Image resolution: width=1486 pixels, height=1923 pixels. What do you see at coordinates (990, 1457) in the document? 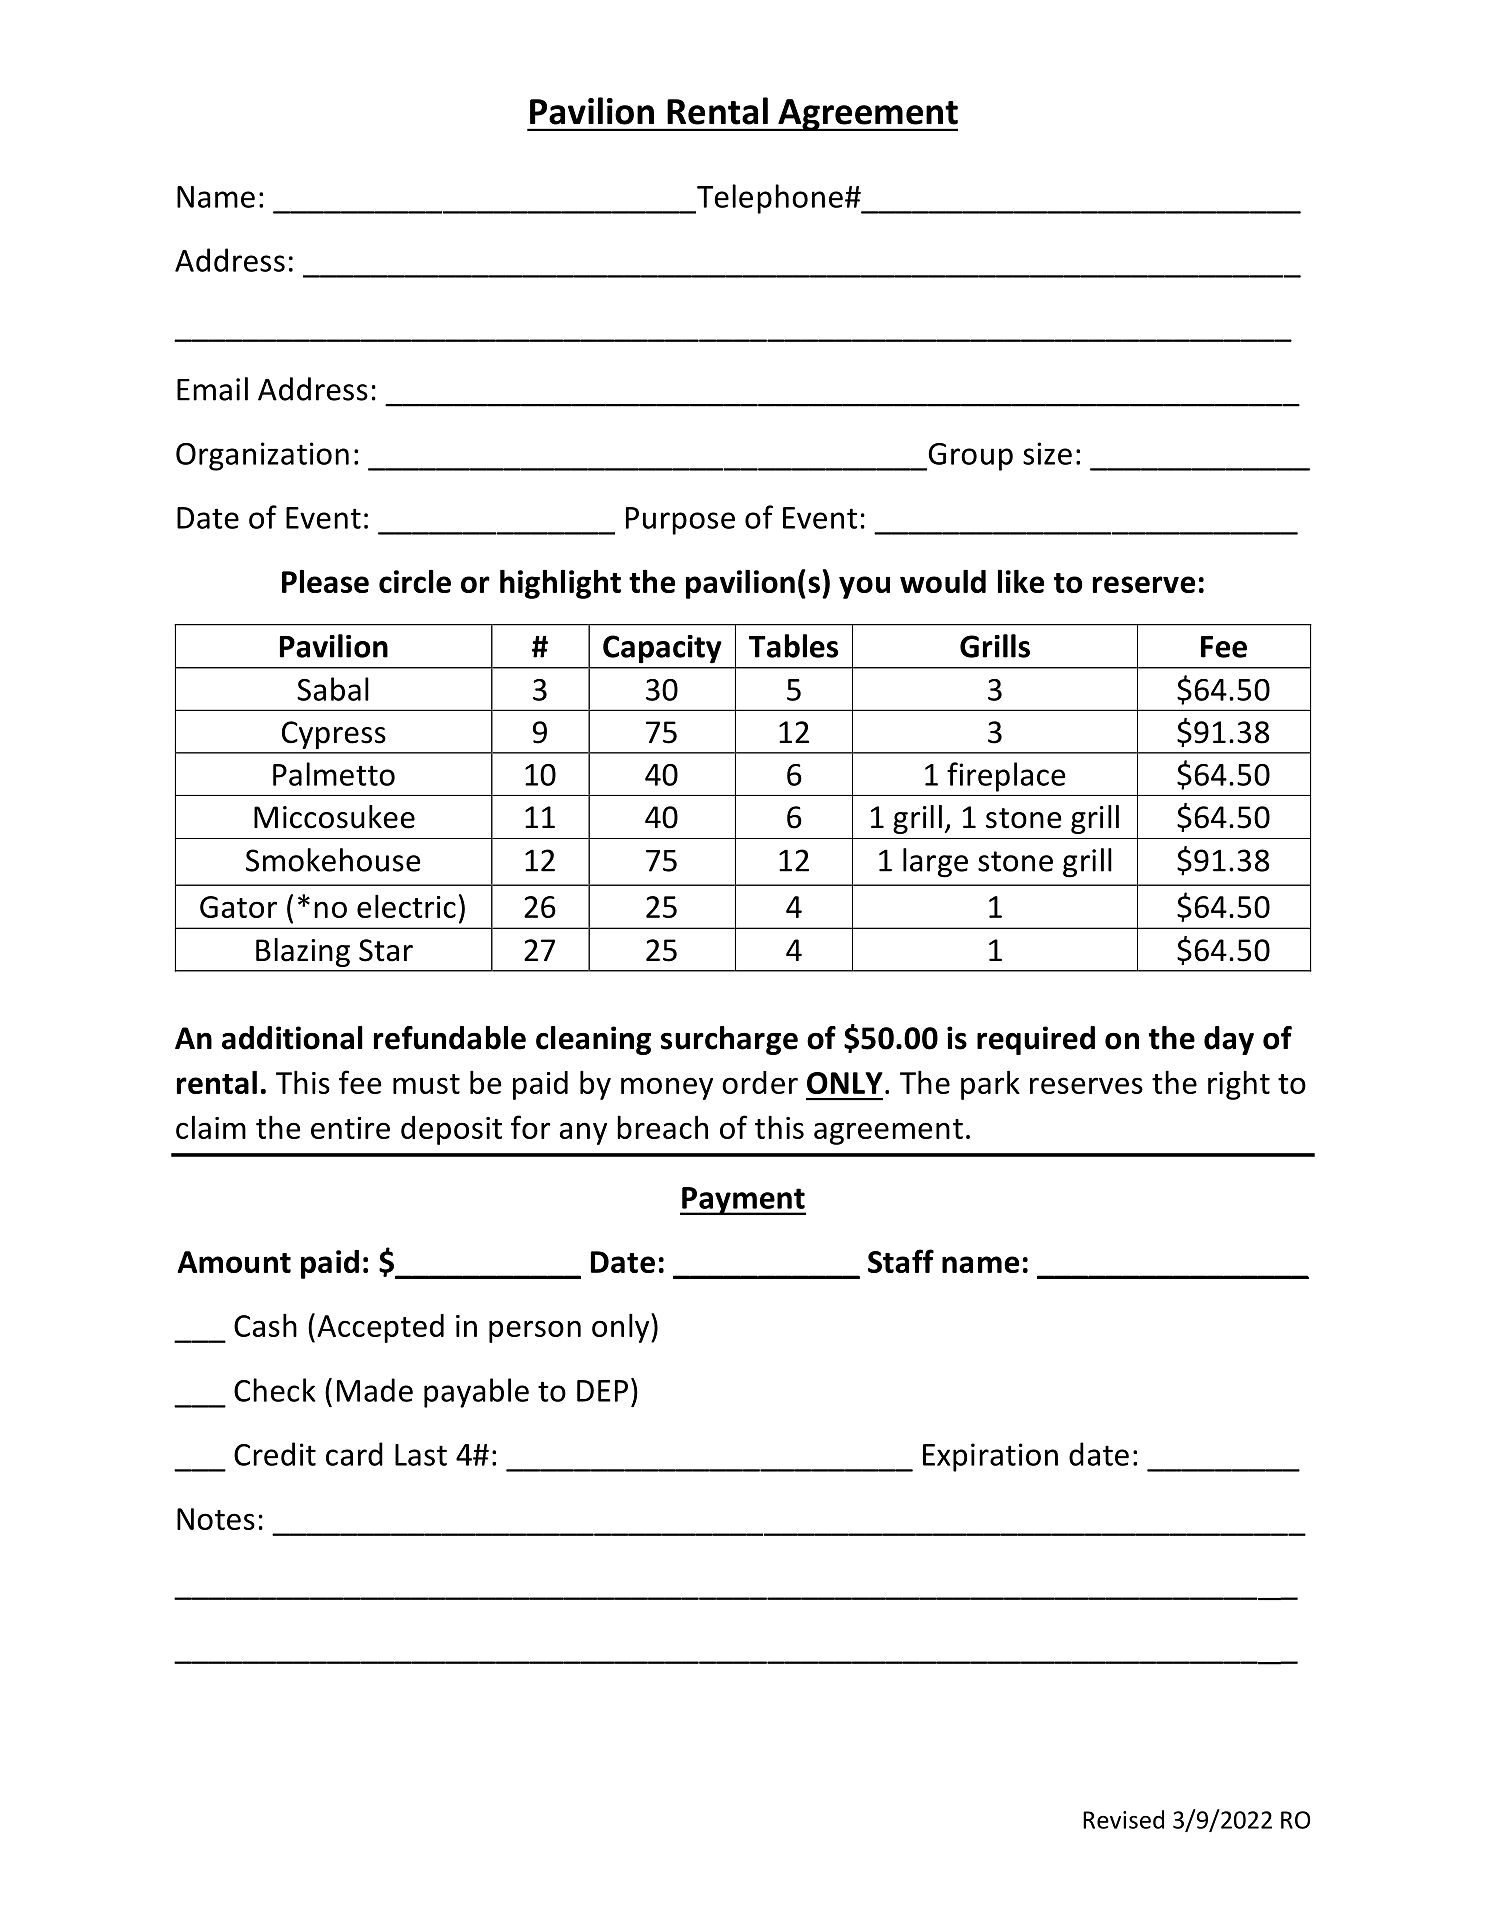
I see `Expiration` at bounding box center [990, 1457].
